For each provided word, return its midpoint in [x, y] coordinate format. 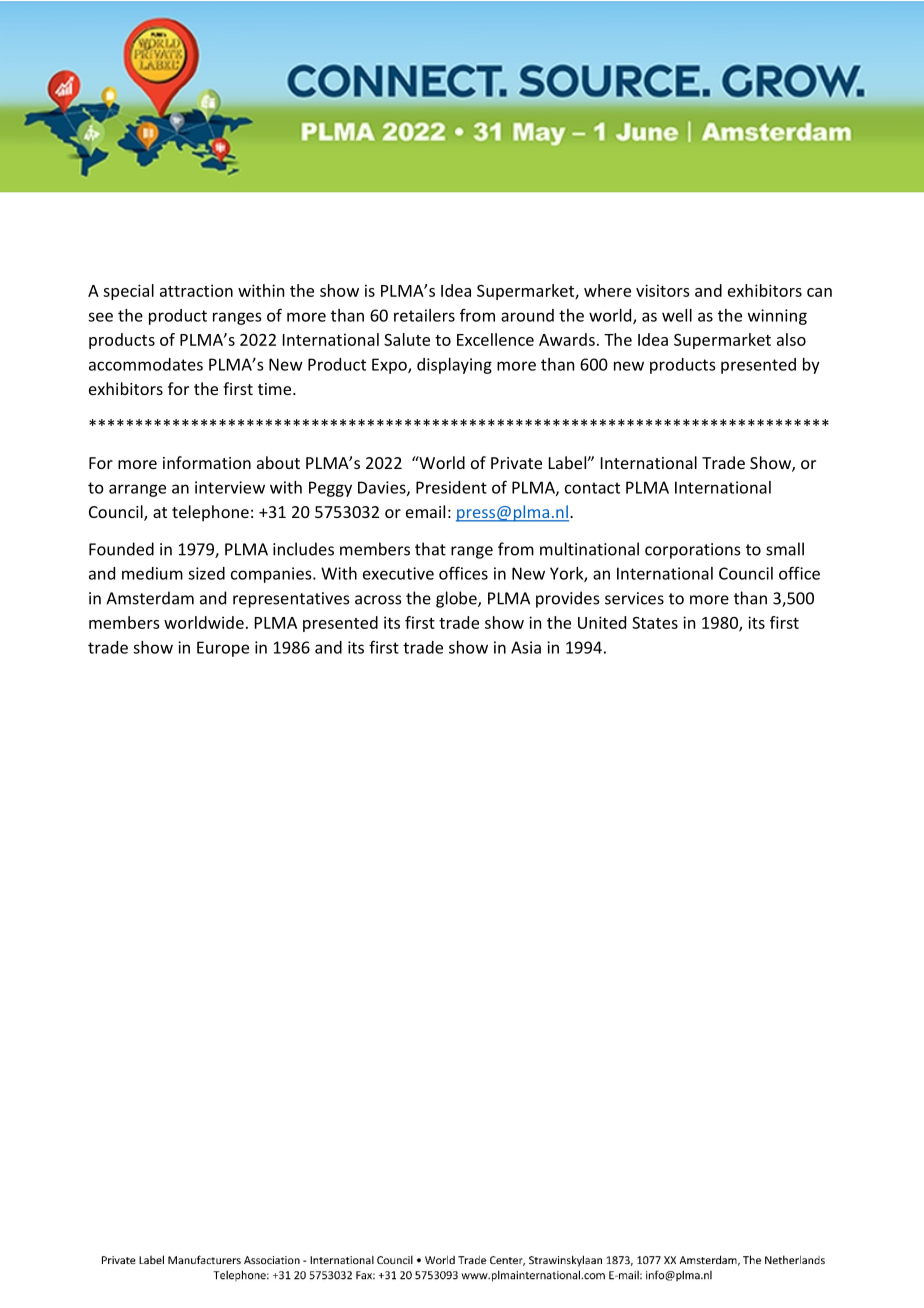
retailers [424, 315]
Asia [526, 647]
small [785, 549]
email [425, 511]
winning [777, 317]
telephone [210, 513]
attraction [196, 290]
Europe [223, 649]
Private [516, 463]
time [276, 389]
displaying [454, 366]
